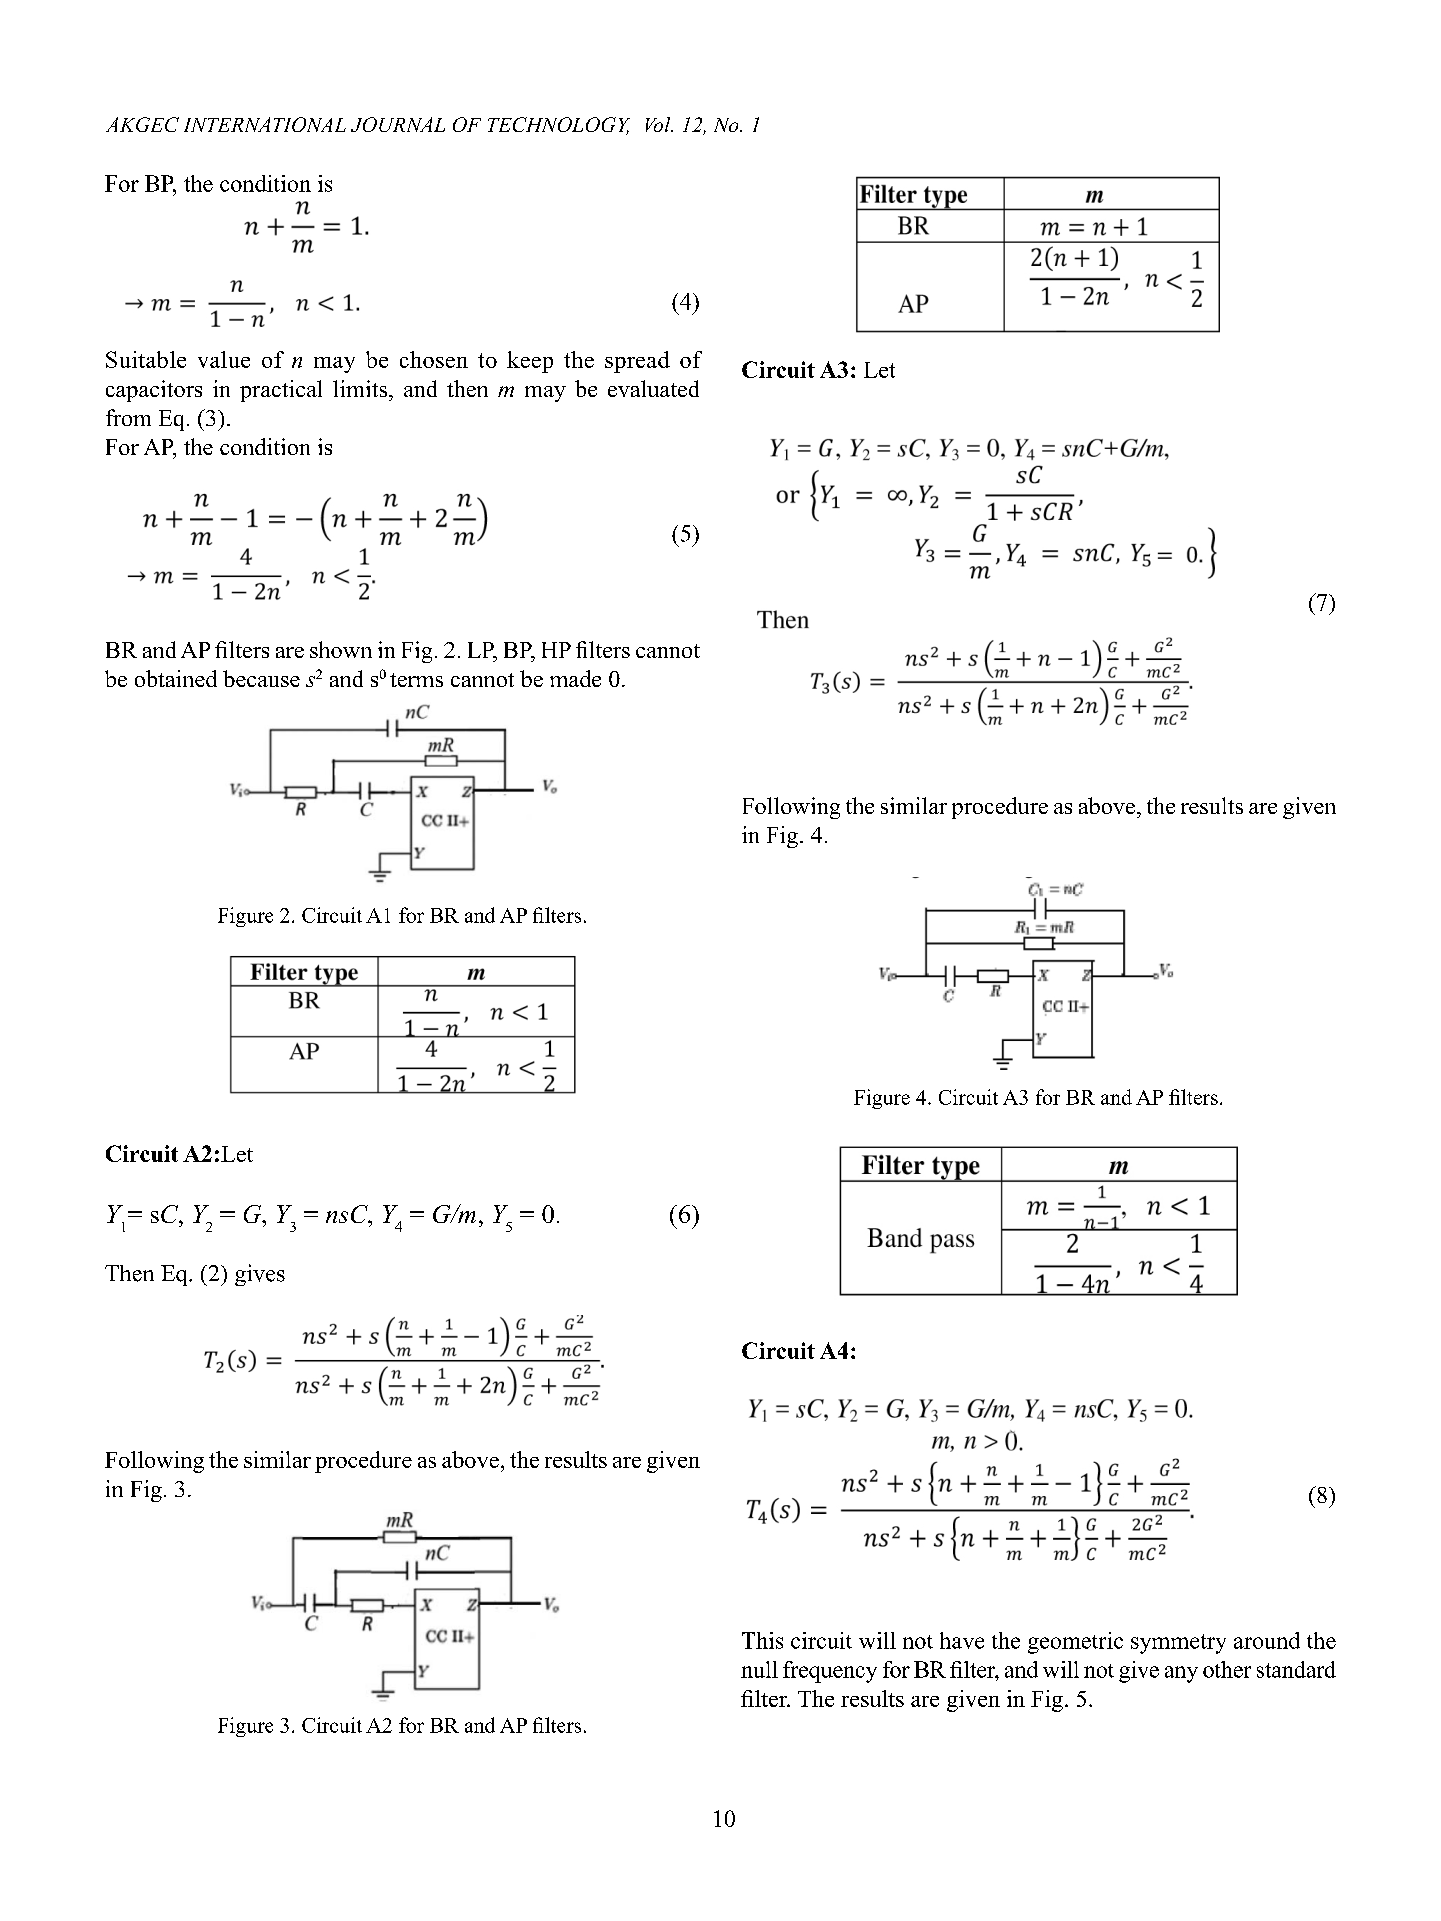 The image size is (1441, 1921). Describe the element at coordinates (261, 678) in the screenshot. I see `because` at that location.
